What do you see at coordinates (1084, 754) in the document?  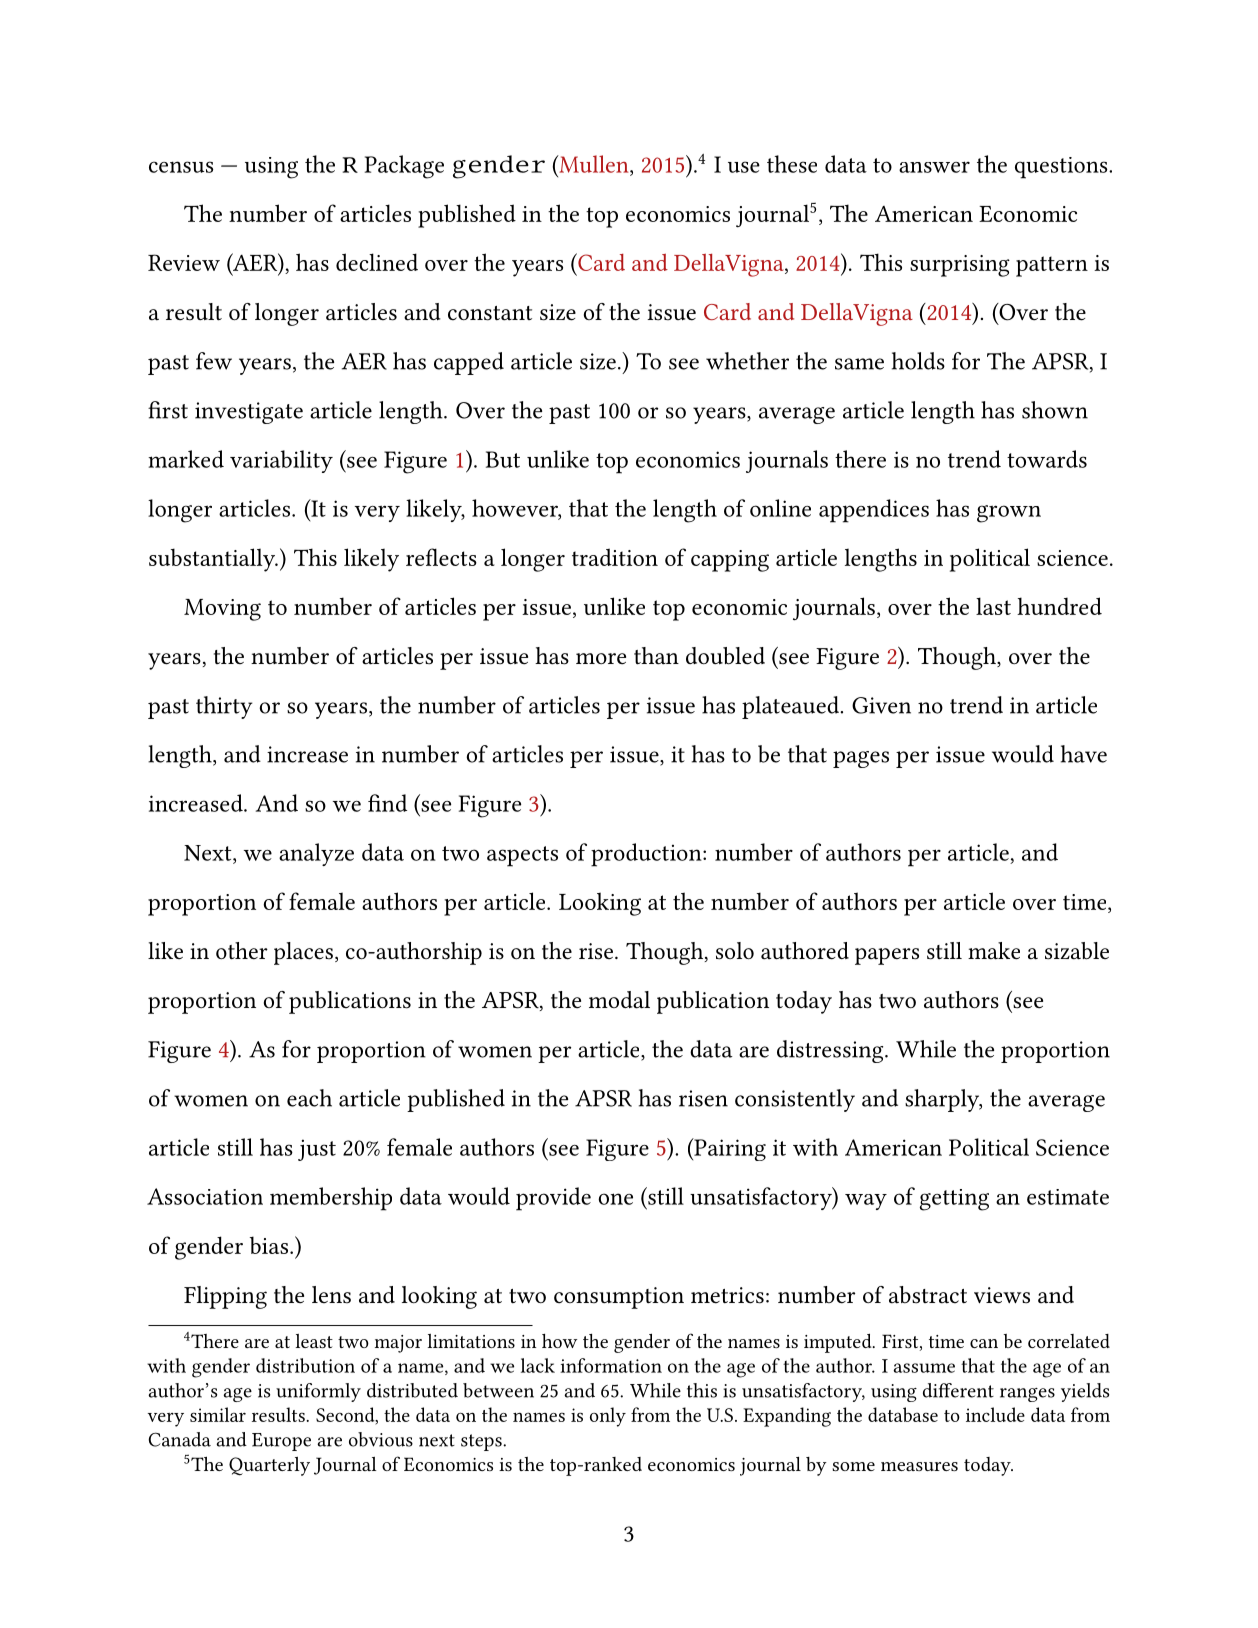 I see `have` at bounding box center [1084, 754].
